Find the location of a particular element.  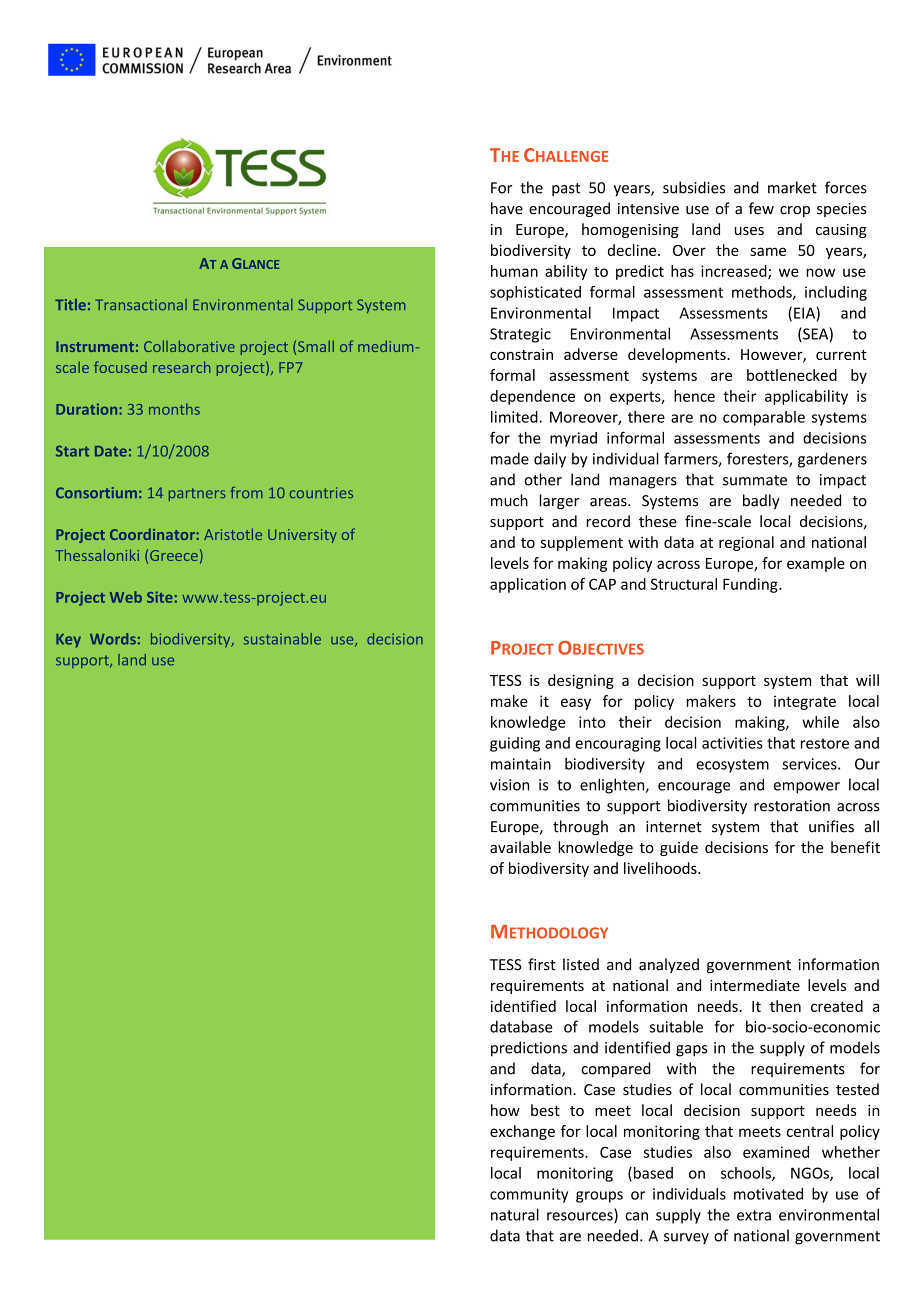

comparable is located at coordinates (764, 418).
